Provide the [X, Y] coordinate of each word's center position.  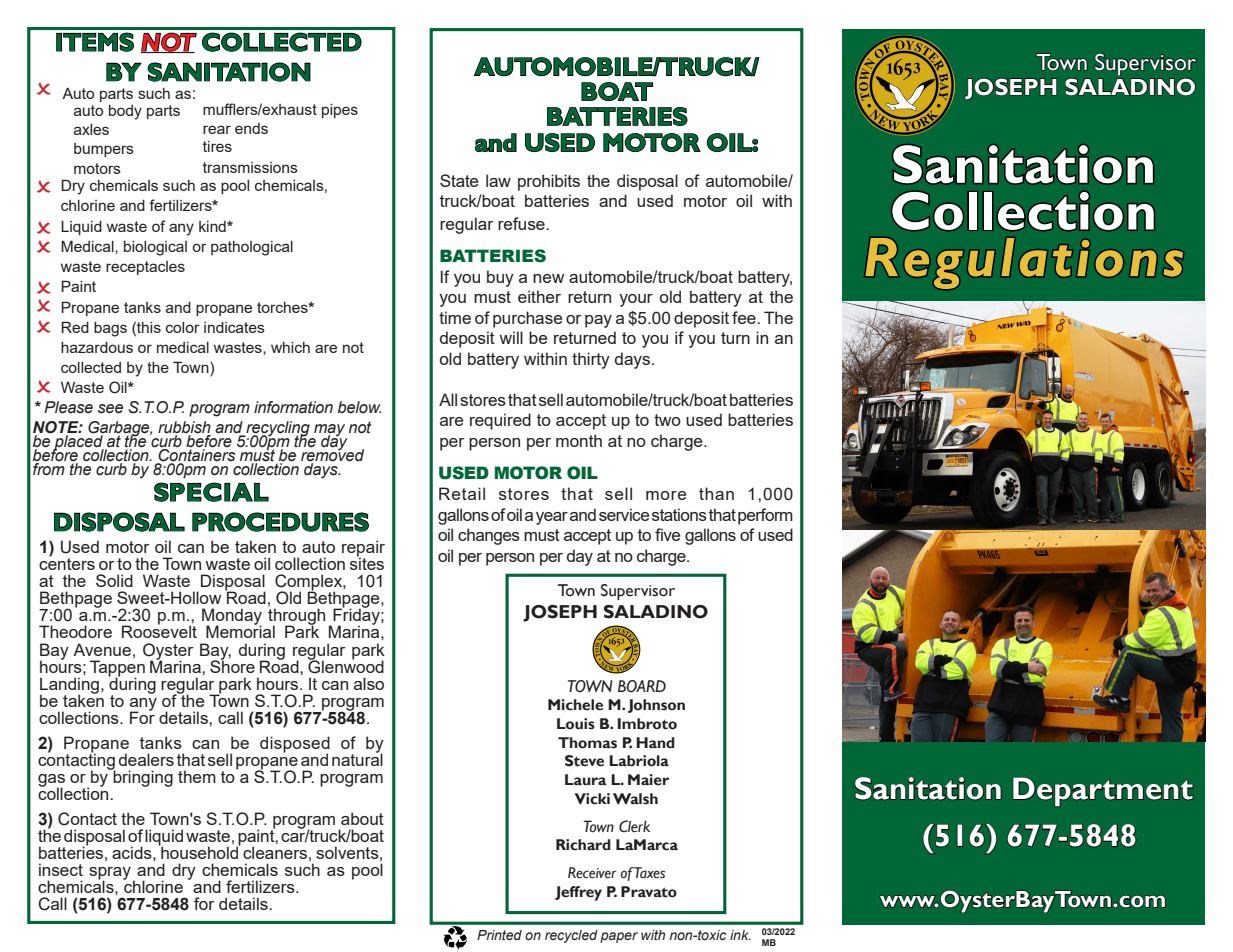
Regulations [1024, 263]
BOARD [642, 686]
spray [110, 874]
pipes [340, 111]
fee [745, 317]
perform [765, 516]
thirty [591, 360]
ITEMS [95, 42]
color [183, 327]
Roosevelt [159, 631]
